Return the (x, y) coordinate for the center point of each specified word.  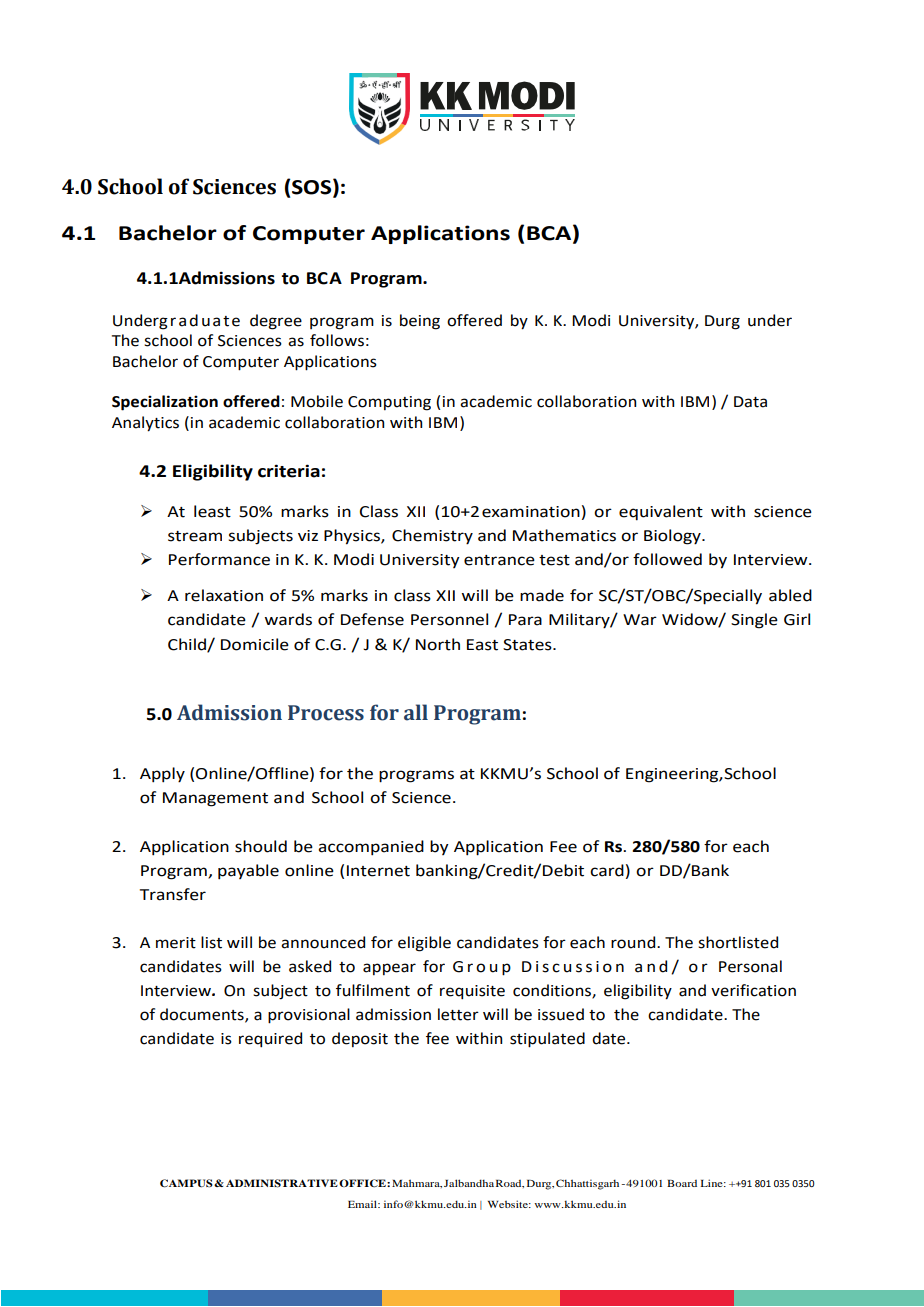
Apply (162, 775)
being (420, 322)
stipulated (547, 1040)
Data (750, 402)
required (270, 1040)
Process (326, 713)
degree (276, 322)
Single (754, 621)
